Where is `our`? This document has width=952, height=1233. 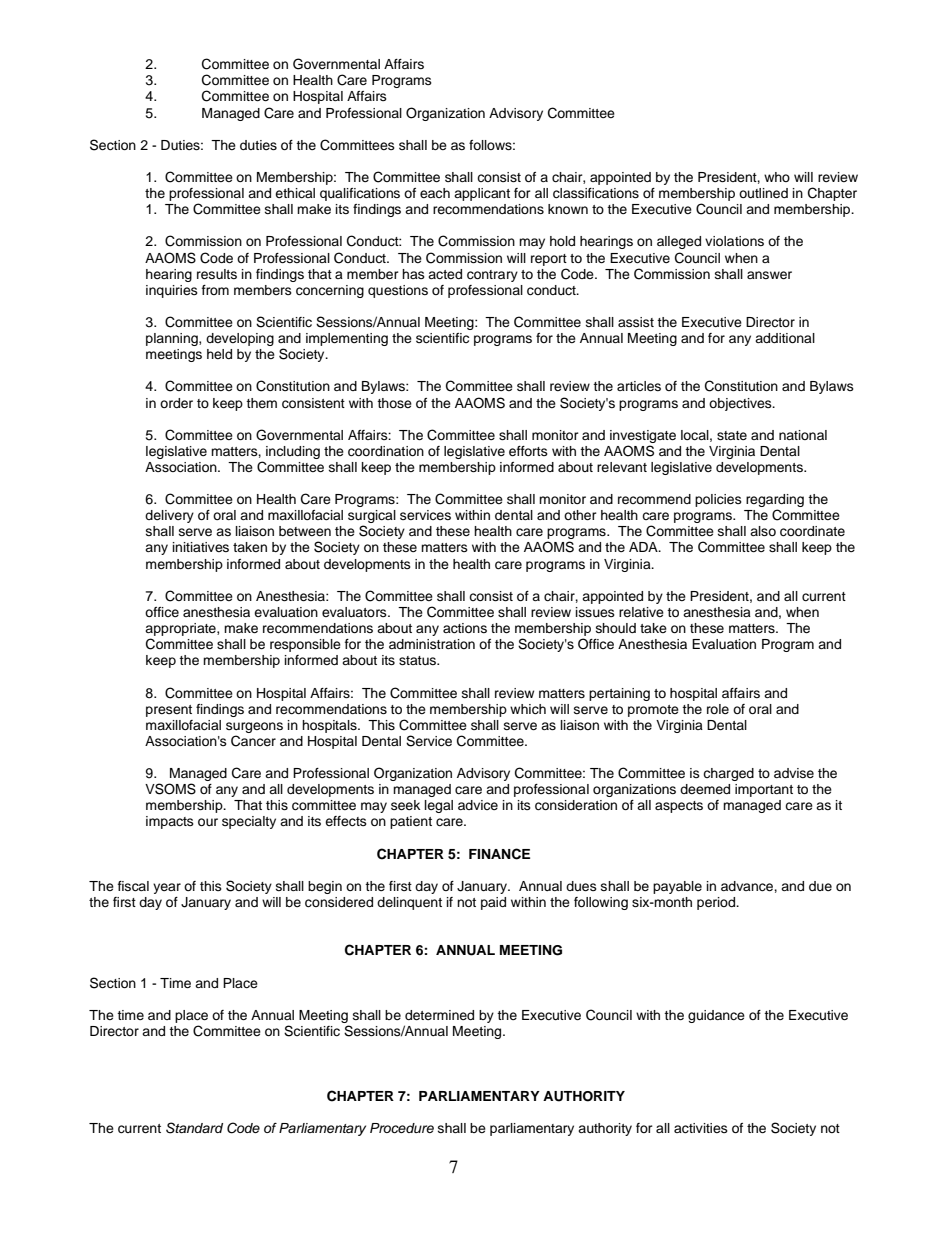
our is located at coordinates (208, 822).
